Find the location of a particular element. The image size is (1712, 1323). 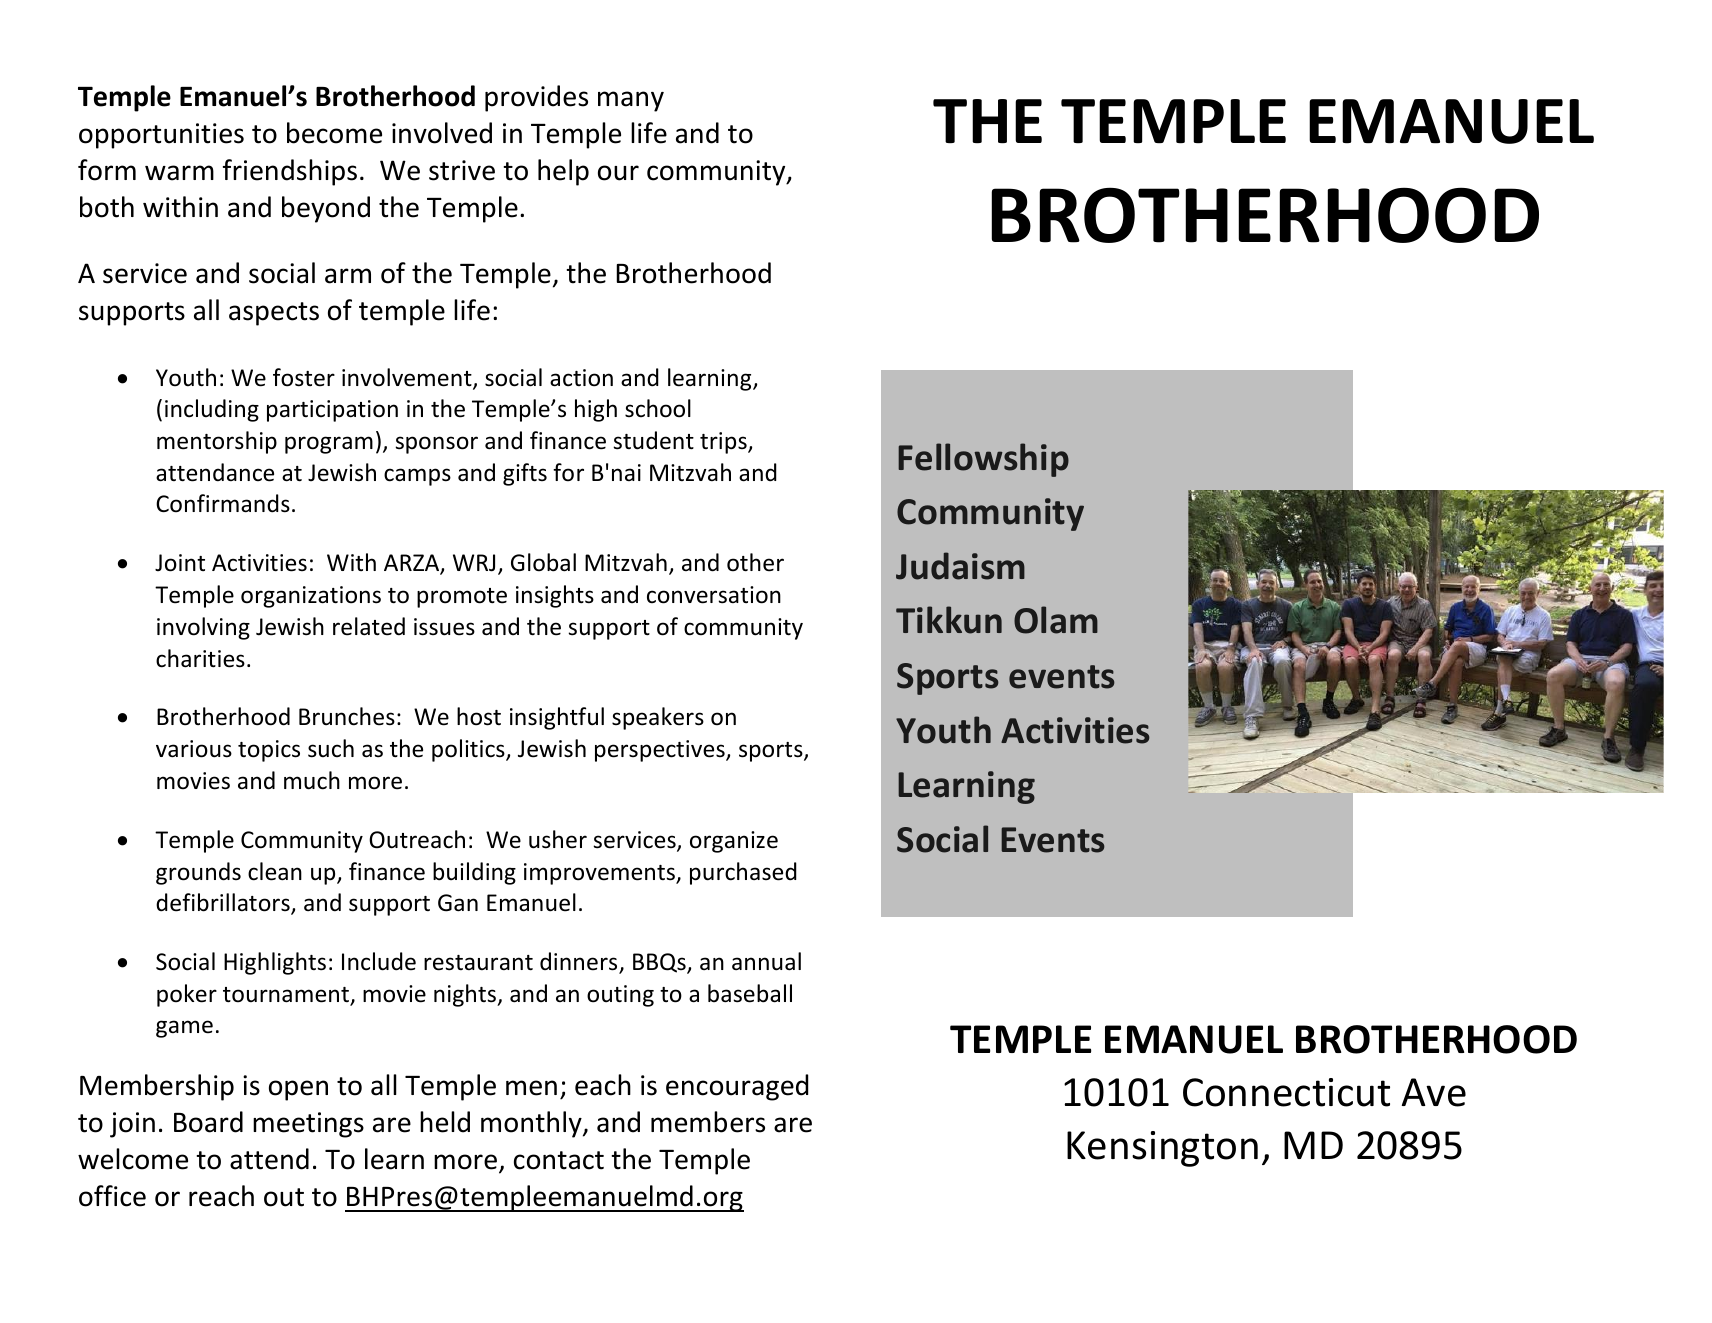

Olam is located at coordinates (1056, 620).
